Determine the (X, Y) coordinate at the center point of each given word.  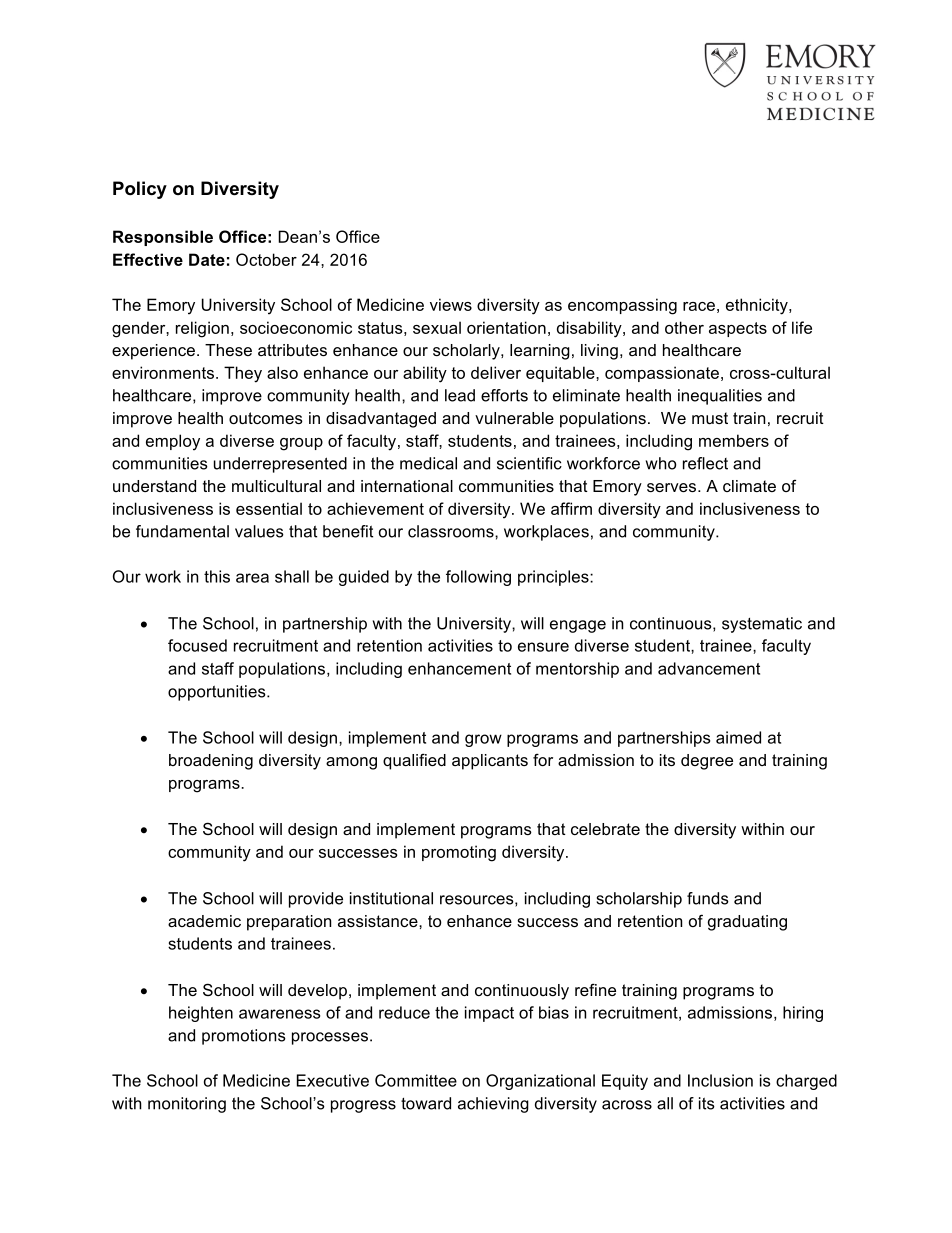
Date (207, 259)
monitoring (187, 1105)
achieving (493, 1105)
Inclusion (720, 1080)
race (699, 306)
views (451, 304)
